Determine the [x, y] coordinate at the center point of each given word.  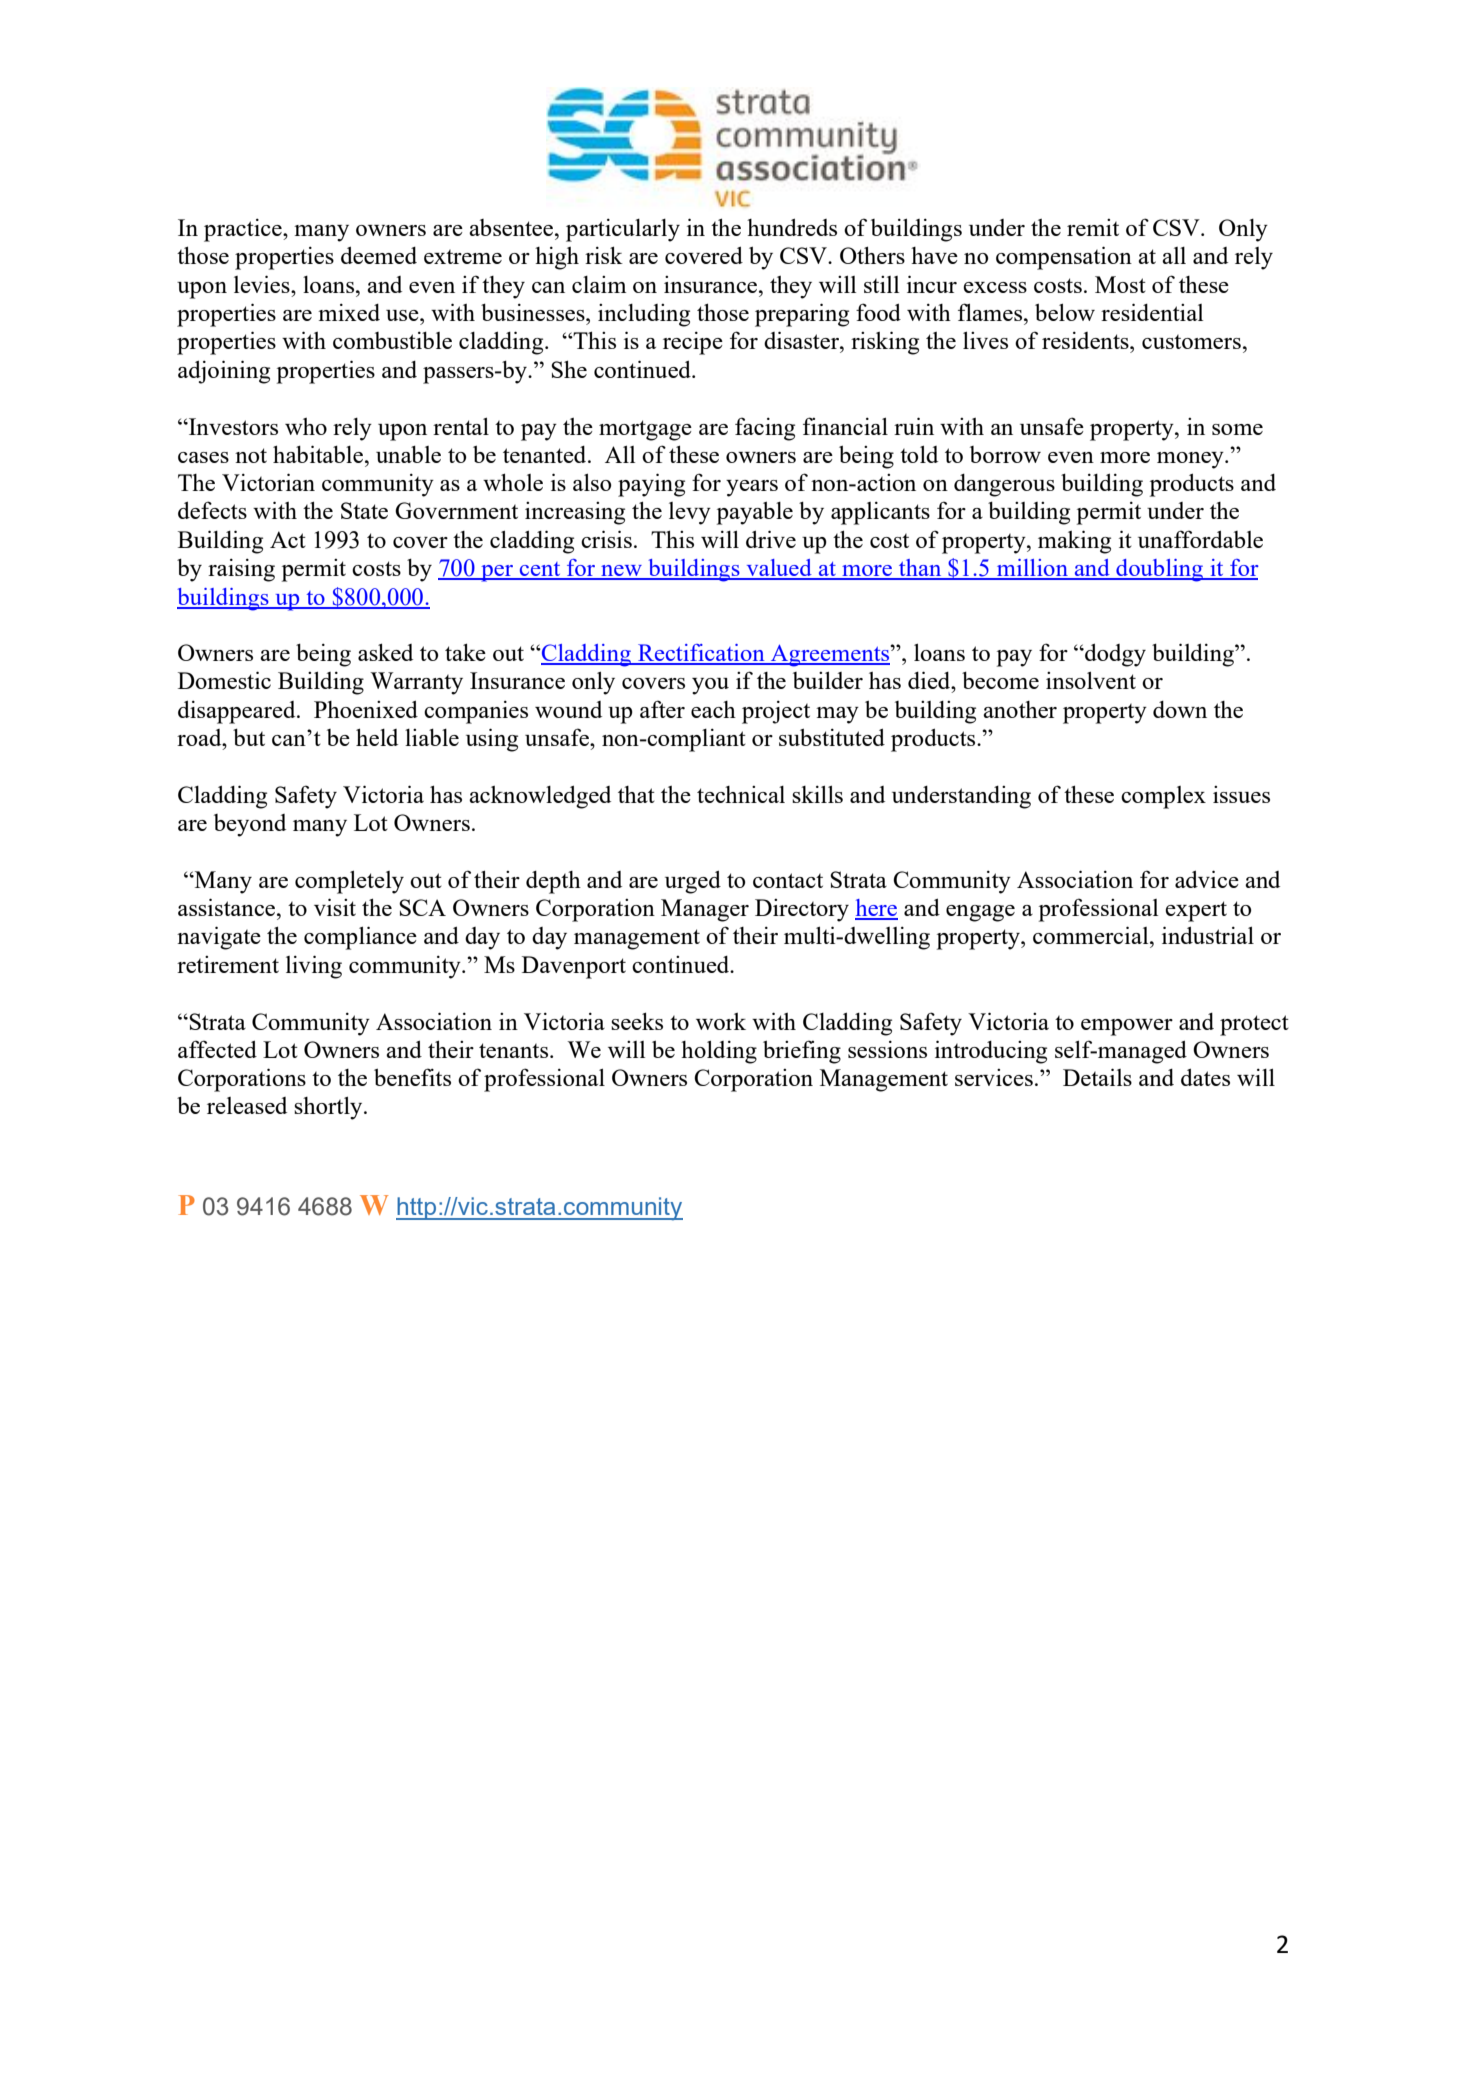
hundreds [792, 227]
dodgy [1114, 655]
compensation [1064, 258]
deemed [379, 255]
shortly [329, 1108]
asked [385, 652]
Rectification [701, 654]
